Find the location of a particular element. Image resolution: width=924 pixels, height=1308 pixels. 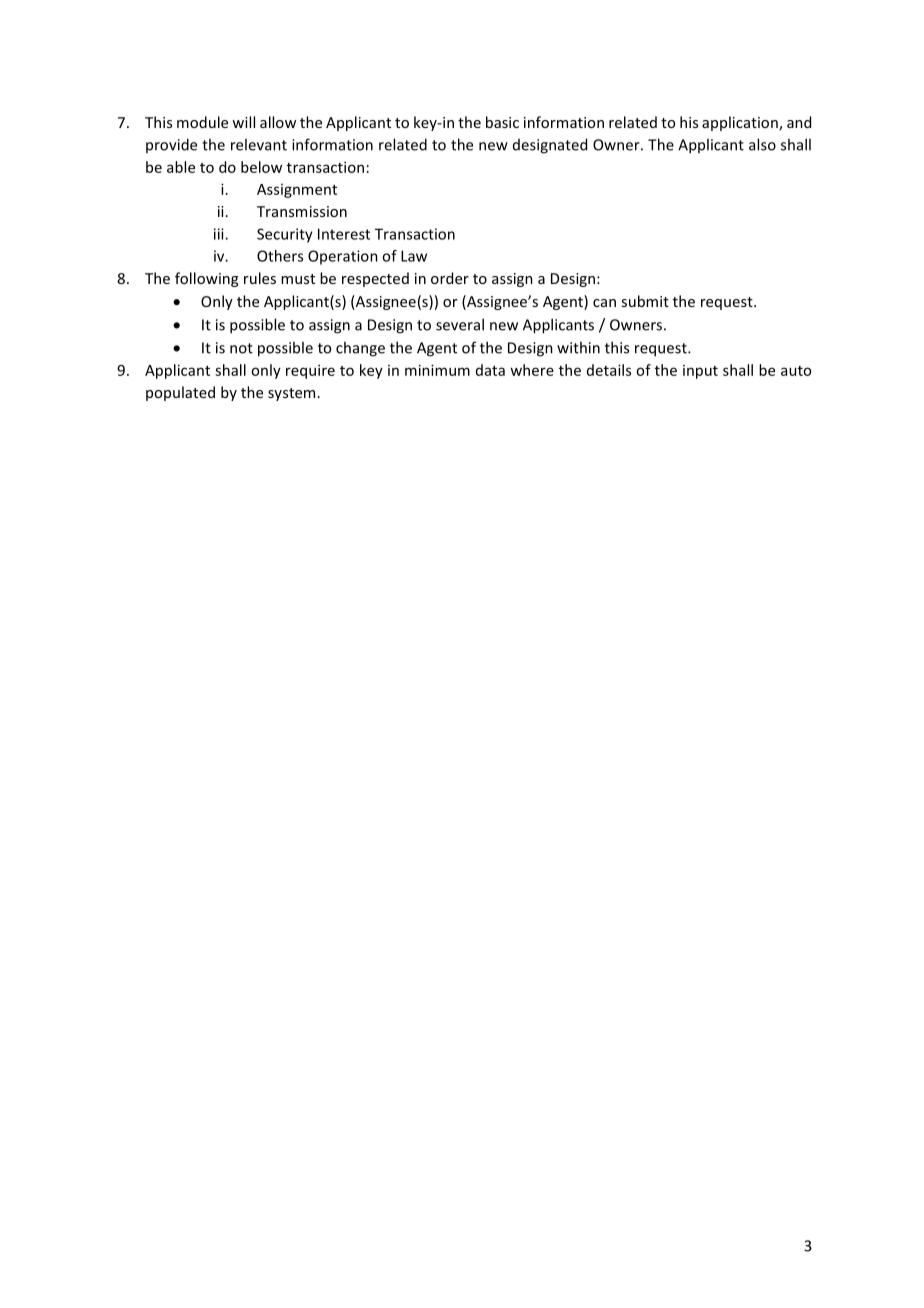

not is located at coordinates (241, 348).
